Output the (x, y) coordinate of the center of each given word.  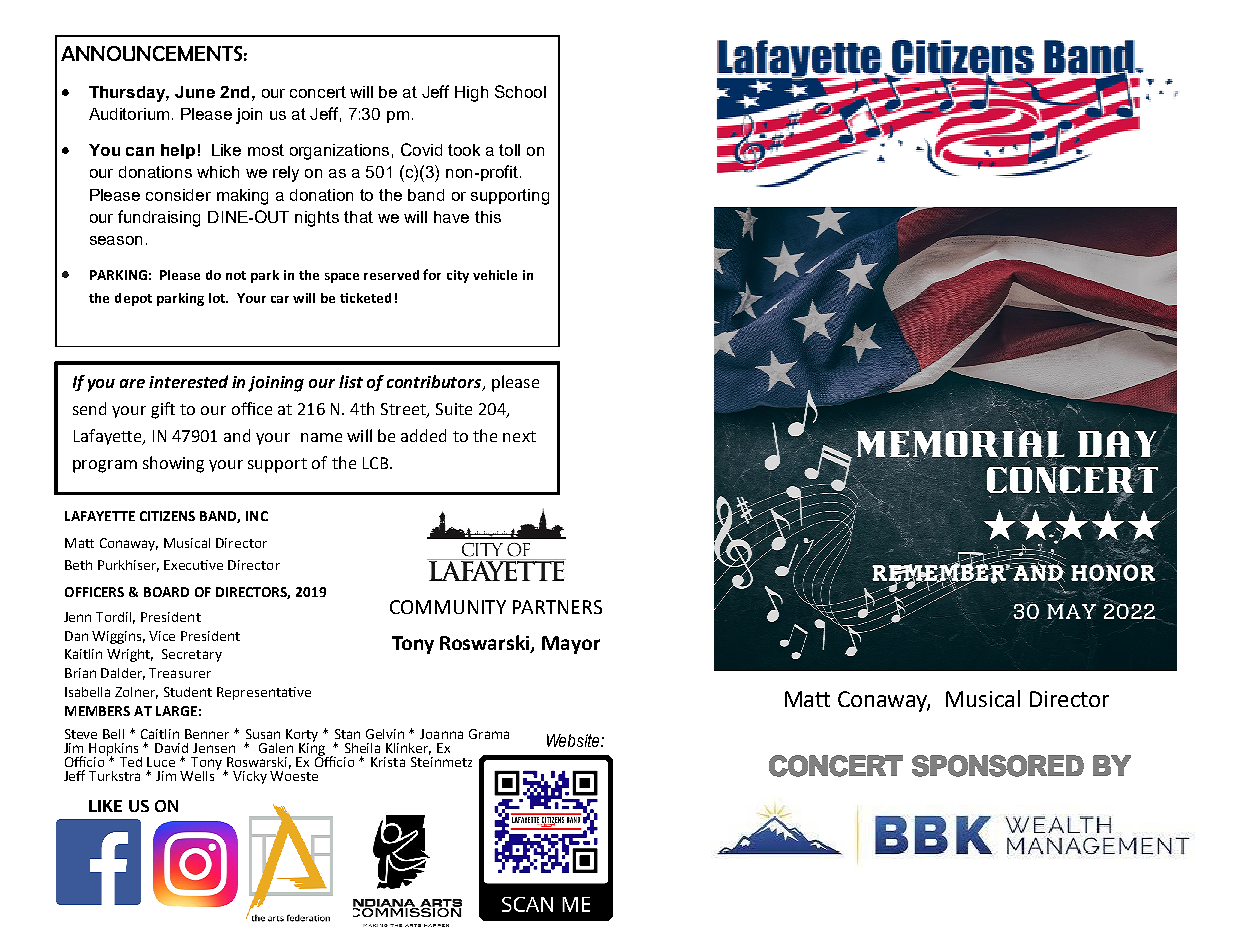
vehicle (495, 275)
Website (574, 740)
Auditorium (131, 114)
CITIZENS (167, 516)
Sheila (362, 748)
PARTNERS (557, 607)
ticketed (365, 298)
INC (257, 516)
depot (133, 299)
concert (318, 92)
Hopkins (115, 750)
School (520, 91)
